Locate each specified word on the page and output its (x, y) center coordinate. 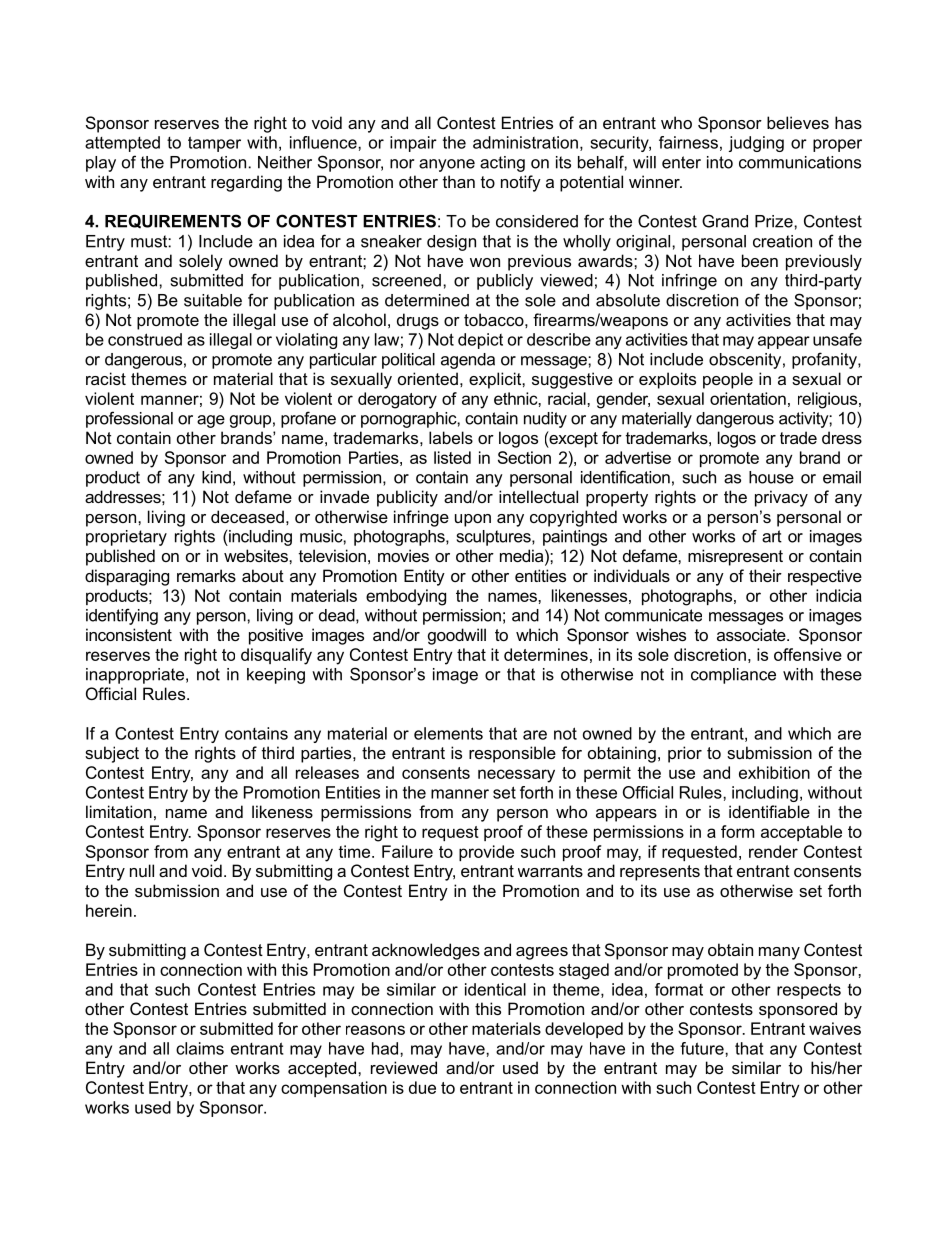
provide (486, 853)
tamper (214, 144)
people (728, 380)
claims (200, 1048)
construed (145, 339)
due (422, 1087)
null (142, 870)
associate (752, 634)
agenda (468, 361)
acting (502, 164)
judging (756, 144)
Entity (424, 577)
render (773, 851)
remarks (206, 575)
